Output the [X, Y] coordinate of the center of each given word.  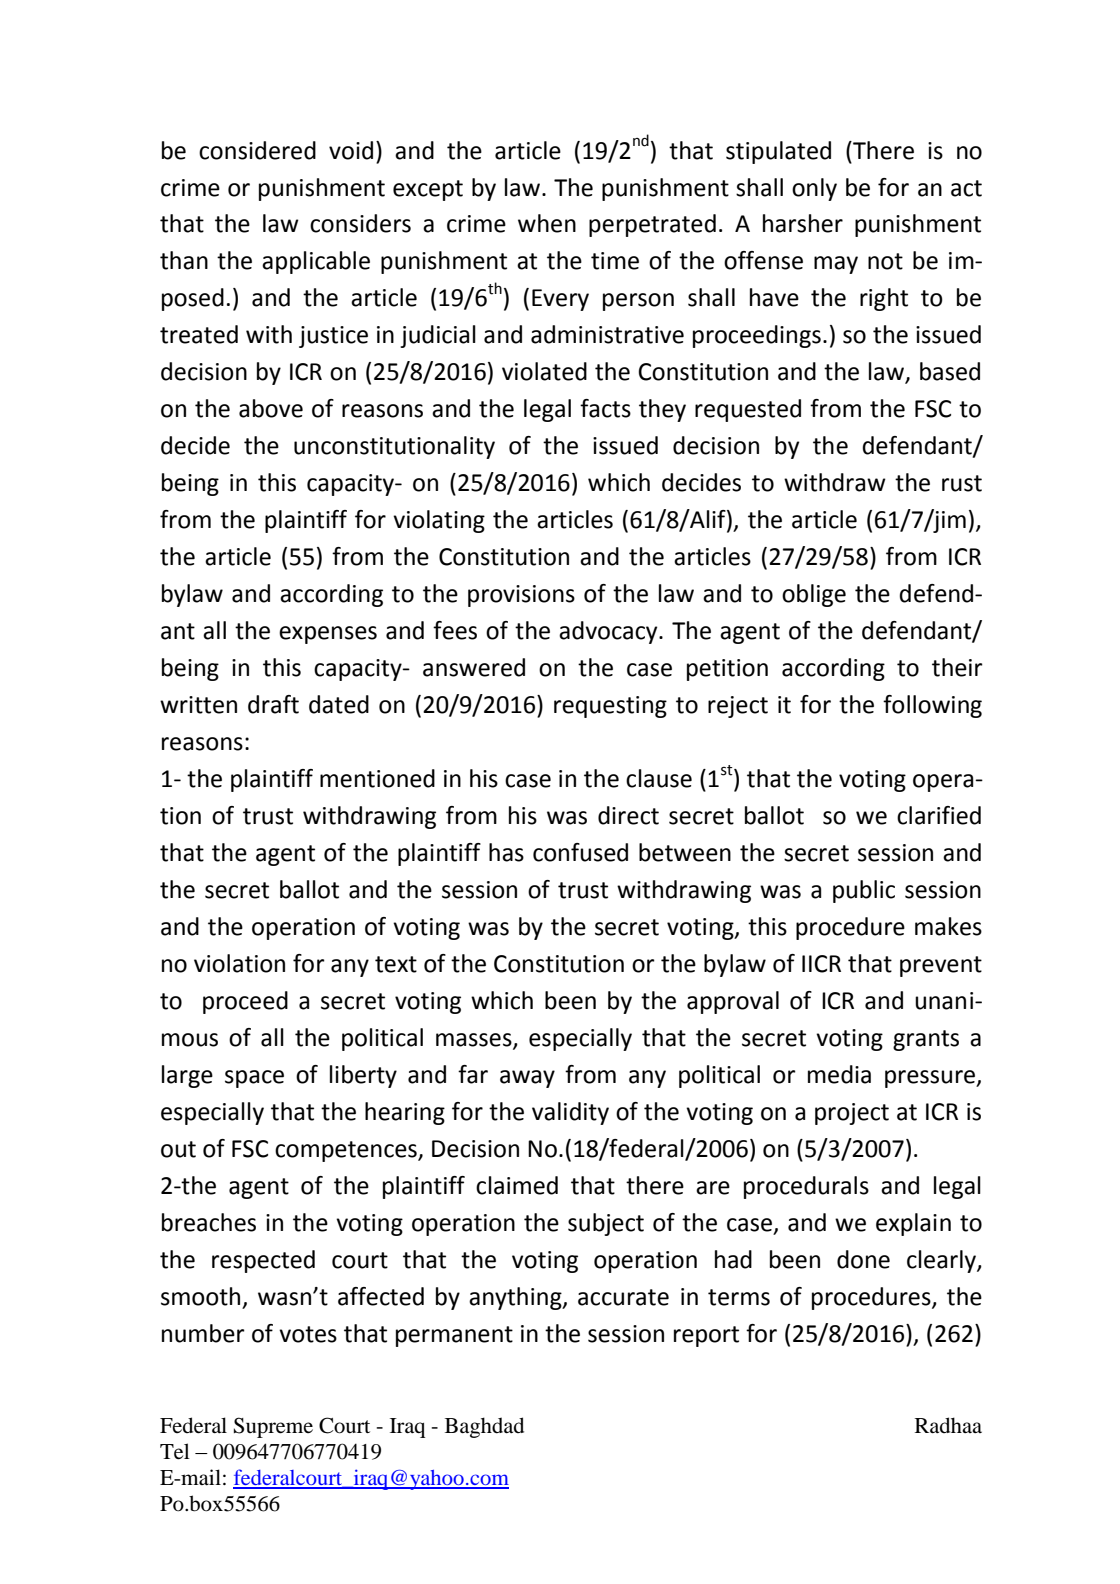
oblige [814, 595]
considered [257, 150]
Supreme [273, 1427]
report [706, 1336]
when [547, 223]
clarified [939, 815]
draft [273, 704]
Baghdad [484, 1427]
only [814, 189]
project [852, 1114]
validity [570, 1113]
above [271, 408]
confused [580, 852]
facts [605, 408]
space [254, 1079]
